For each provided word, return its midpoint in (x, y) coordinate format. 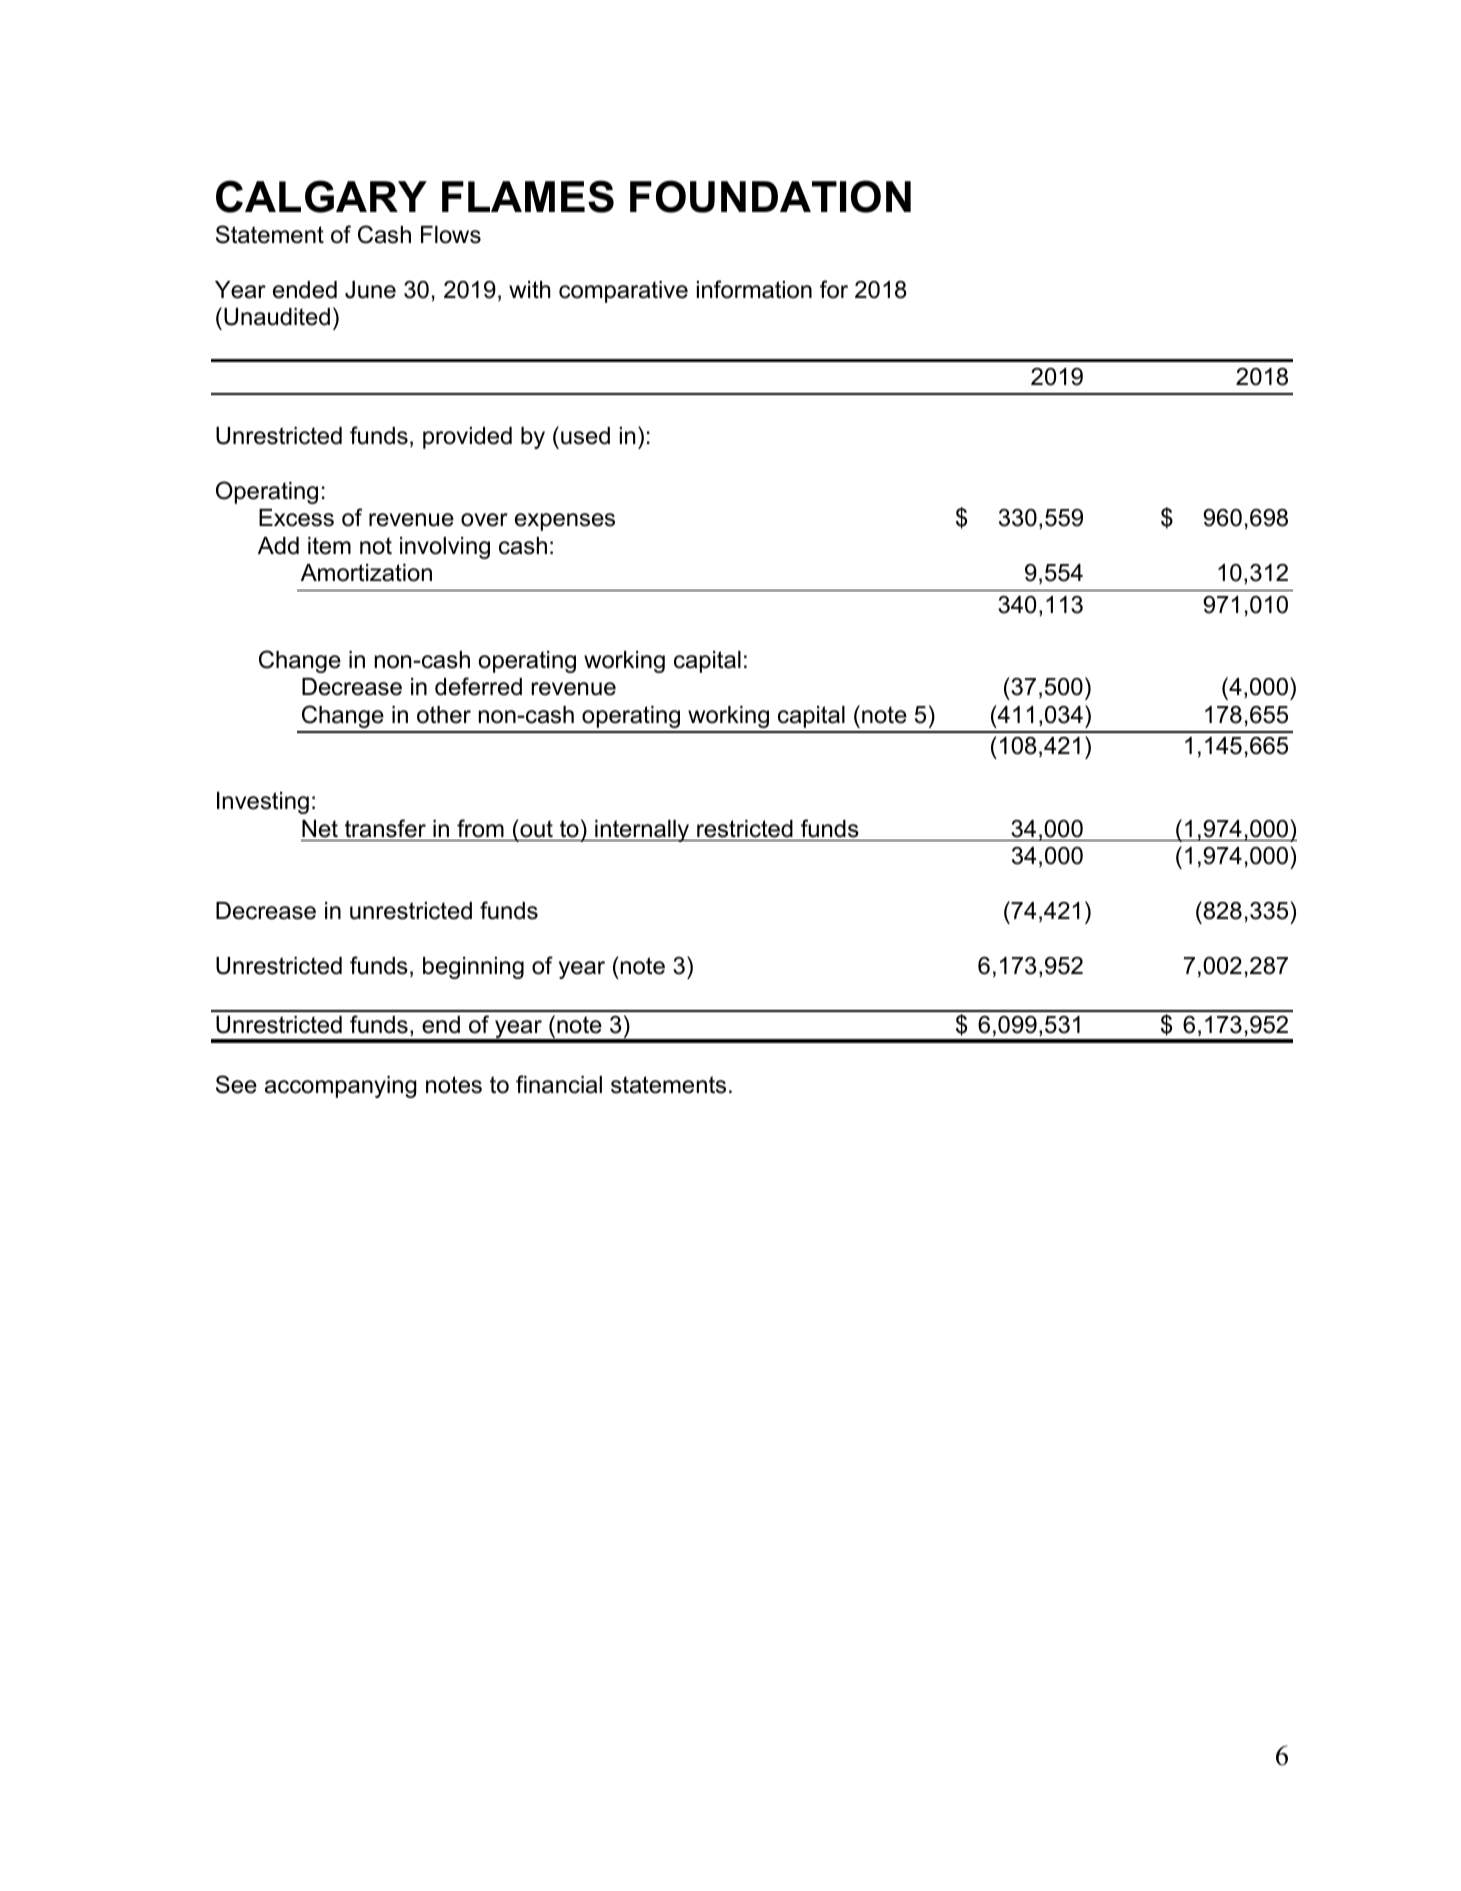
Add (278, 546)
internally (642, 831)
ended (305, 290)
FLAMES (528, 196)
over (484, 520)
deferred (478, 686)
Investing (263, 803)
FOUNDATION (770, 196)
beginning (473, 968)
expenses (565, 522)
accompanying (341, 1087)
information (754, 289)
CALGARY (321, 196)
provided (467, 438)
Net (320, 829)
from (480, 828)
